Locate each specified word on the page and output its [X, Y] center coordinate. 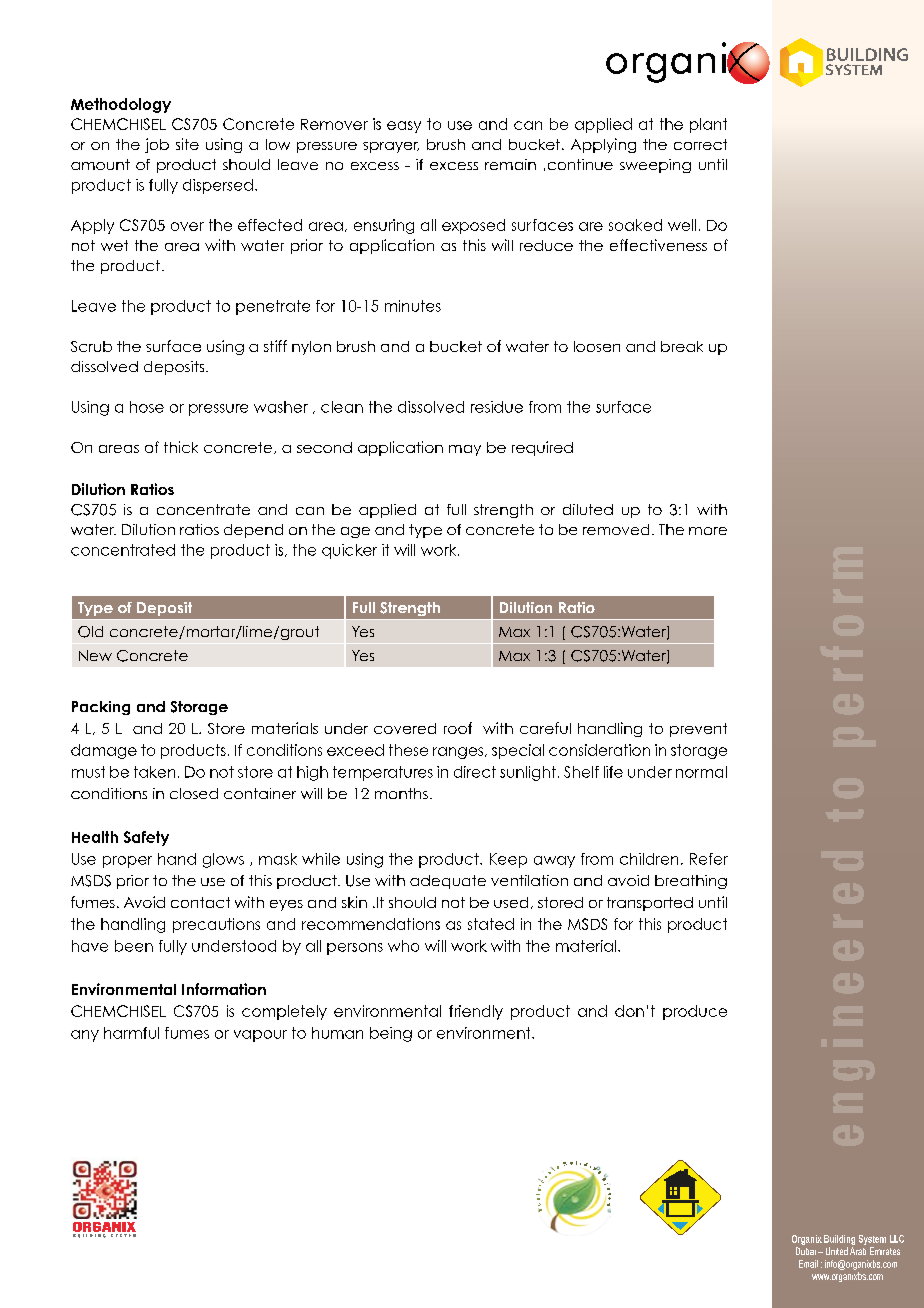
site [187, 144]
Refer [709, 859]
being [391, 1034]
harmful [131, 1033]
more [708, 531]
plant [708, 125]
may [465, 450]
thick [181, 447]
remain [510, 164]
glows [223, 860]
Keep [508, 860]
